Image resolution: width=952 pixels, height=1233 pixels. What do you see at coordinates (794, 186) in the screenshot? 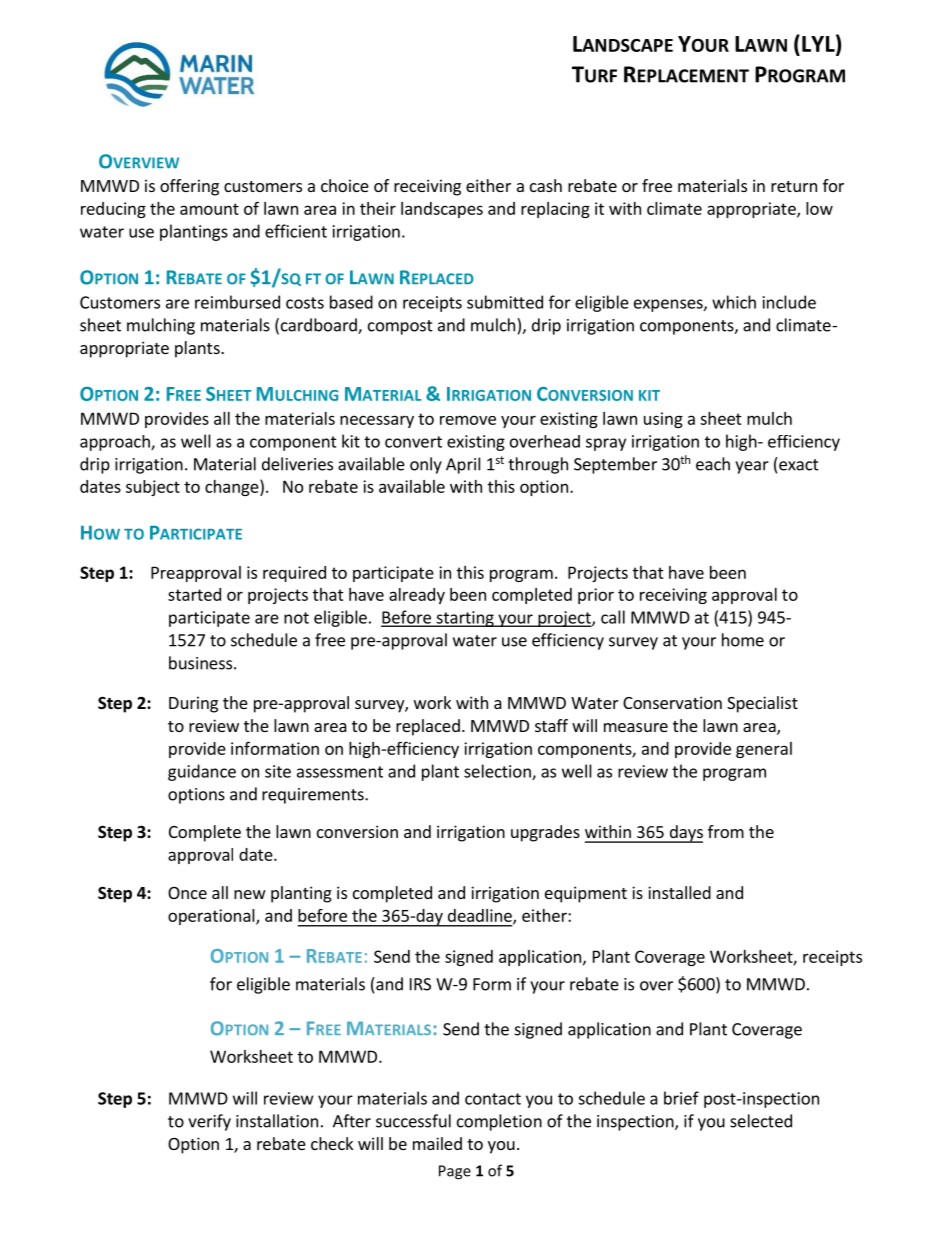
I see `return` at bounding box center [794, 186].
